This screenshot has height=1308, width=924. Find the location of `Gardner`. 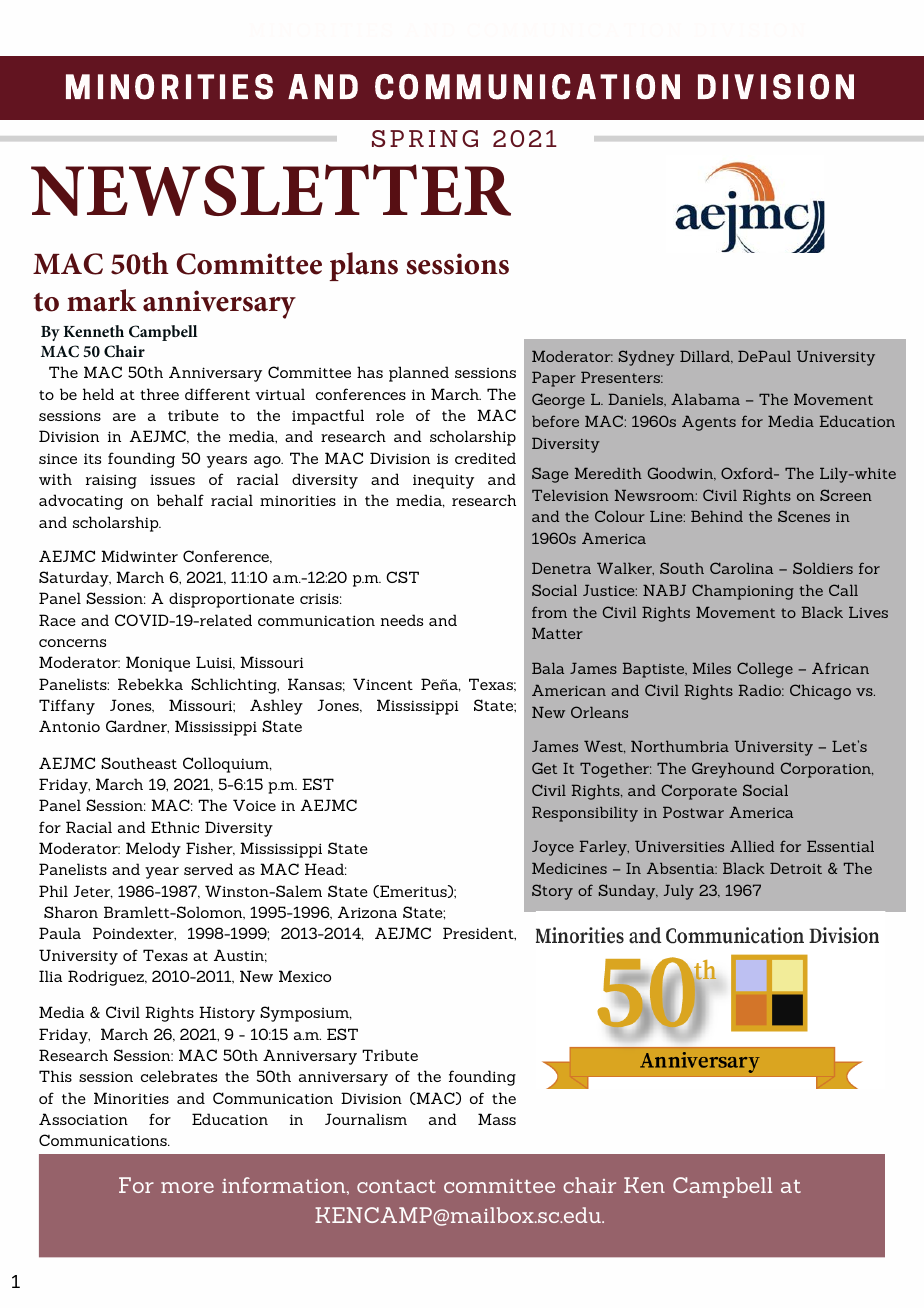

Gardner is located at coordinates (137, 727).
